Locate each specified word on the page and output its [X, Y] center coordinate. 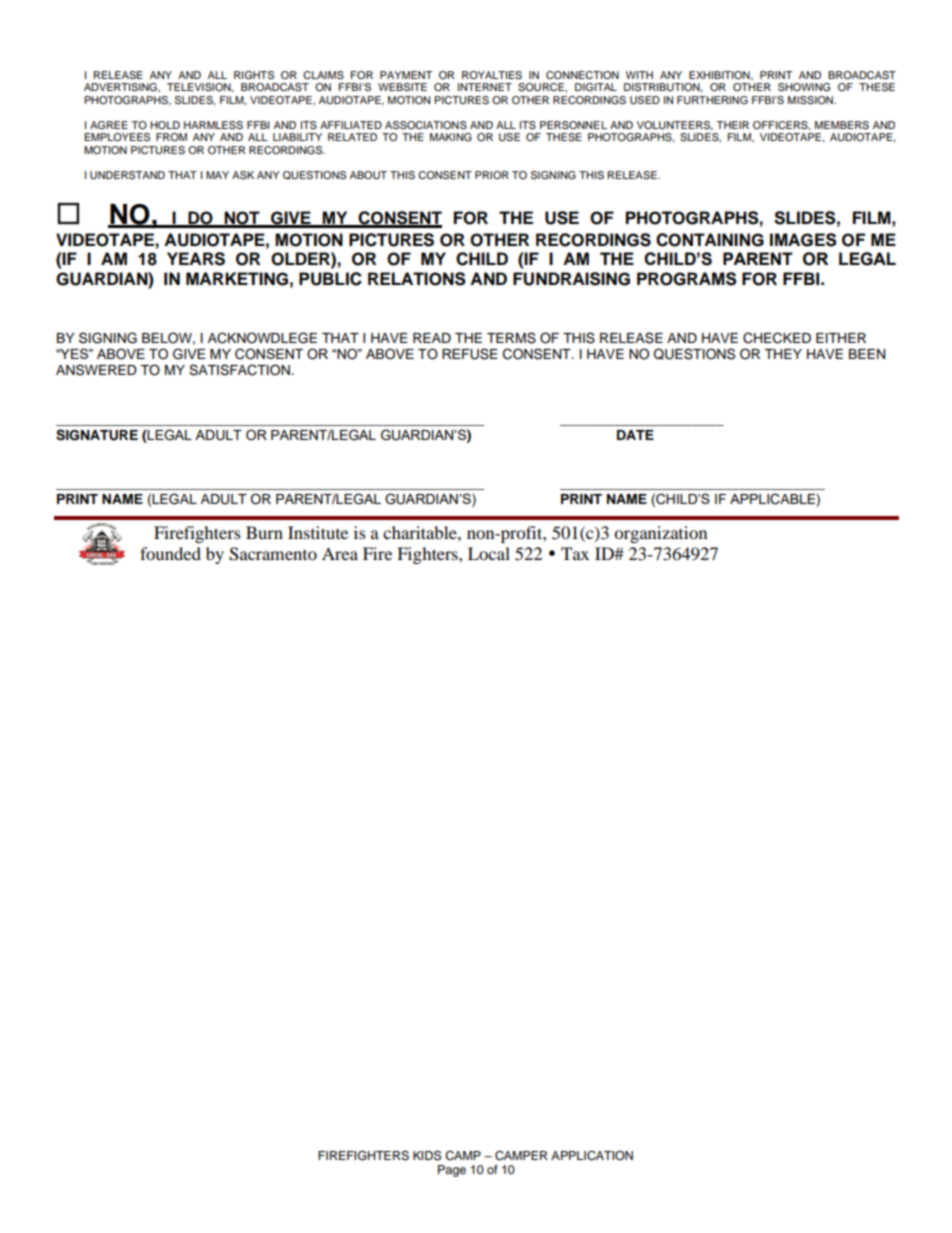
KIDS [427, 1155]
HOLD [165, 125]
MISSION [811, 100]
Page [452, 1171]
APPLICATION [592, 1156]
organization [660, 534]
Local [489, 553]
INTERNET [485, 87]
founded [170, 553]
